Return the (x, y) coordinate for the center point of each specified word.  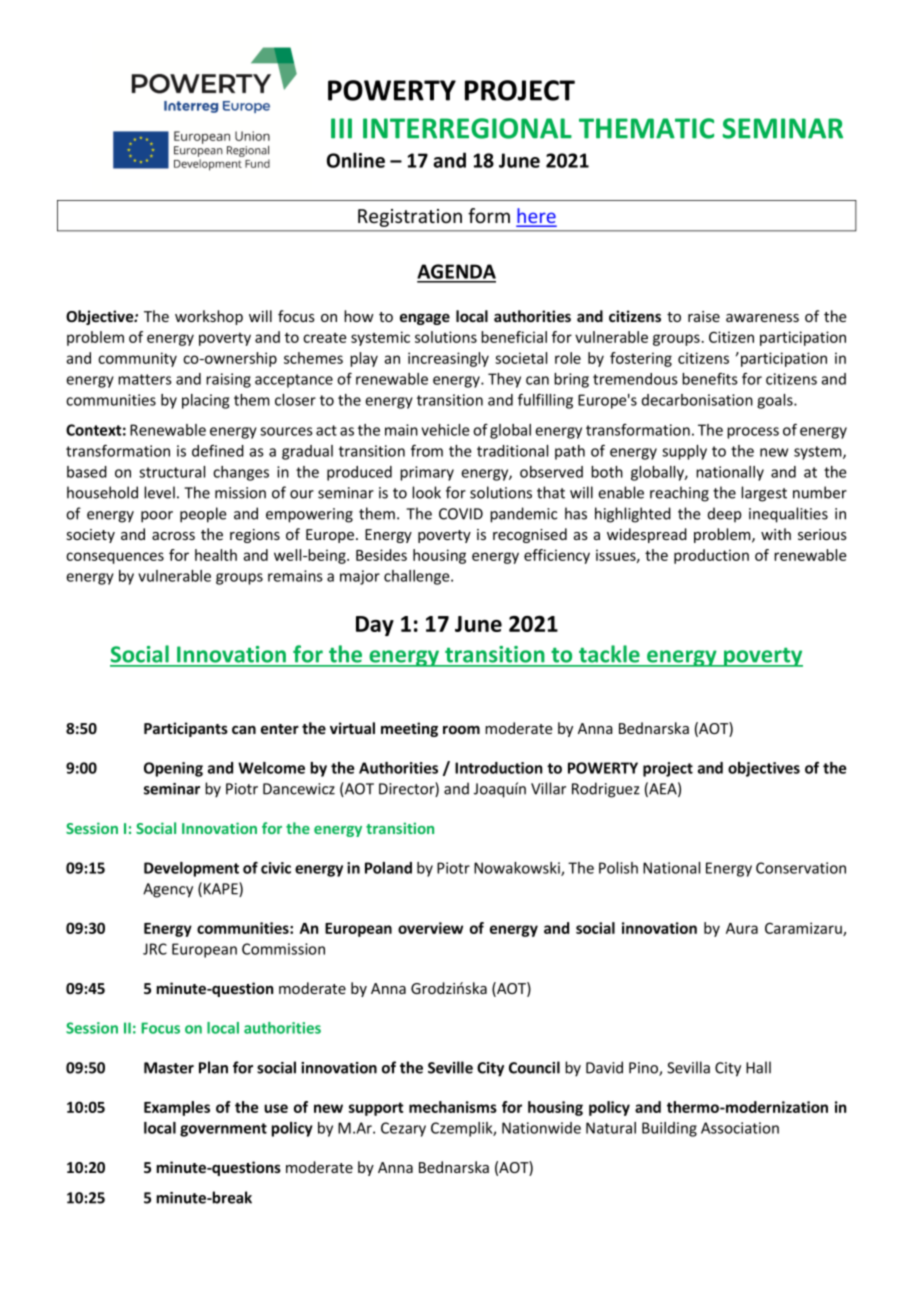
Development (191, 869)
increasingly (448, 359)
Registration (410, 218)
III (341, 128)
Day (375, 626)
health (216, 555)
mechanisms (453, 1107)
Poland (388, 868)
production (711, 556)
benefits (710, 378)
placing (205, 401)
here (536, 217)
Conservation (801, 868)
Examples (177, 1108)
